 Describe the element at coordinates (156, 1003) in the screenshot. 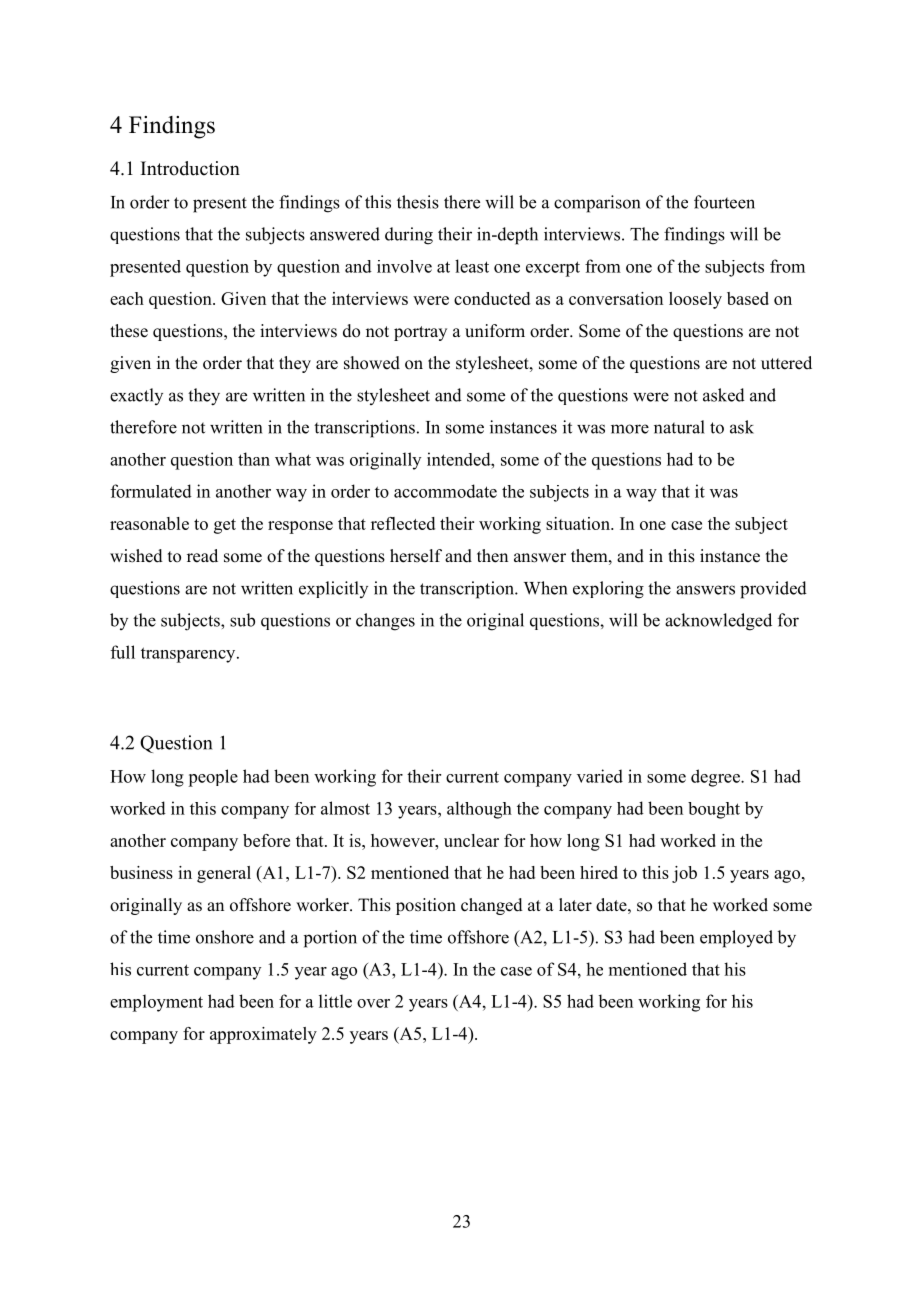

I see `employment` at that location.
